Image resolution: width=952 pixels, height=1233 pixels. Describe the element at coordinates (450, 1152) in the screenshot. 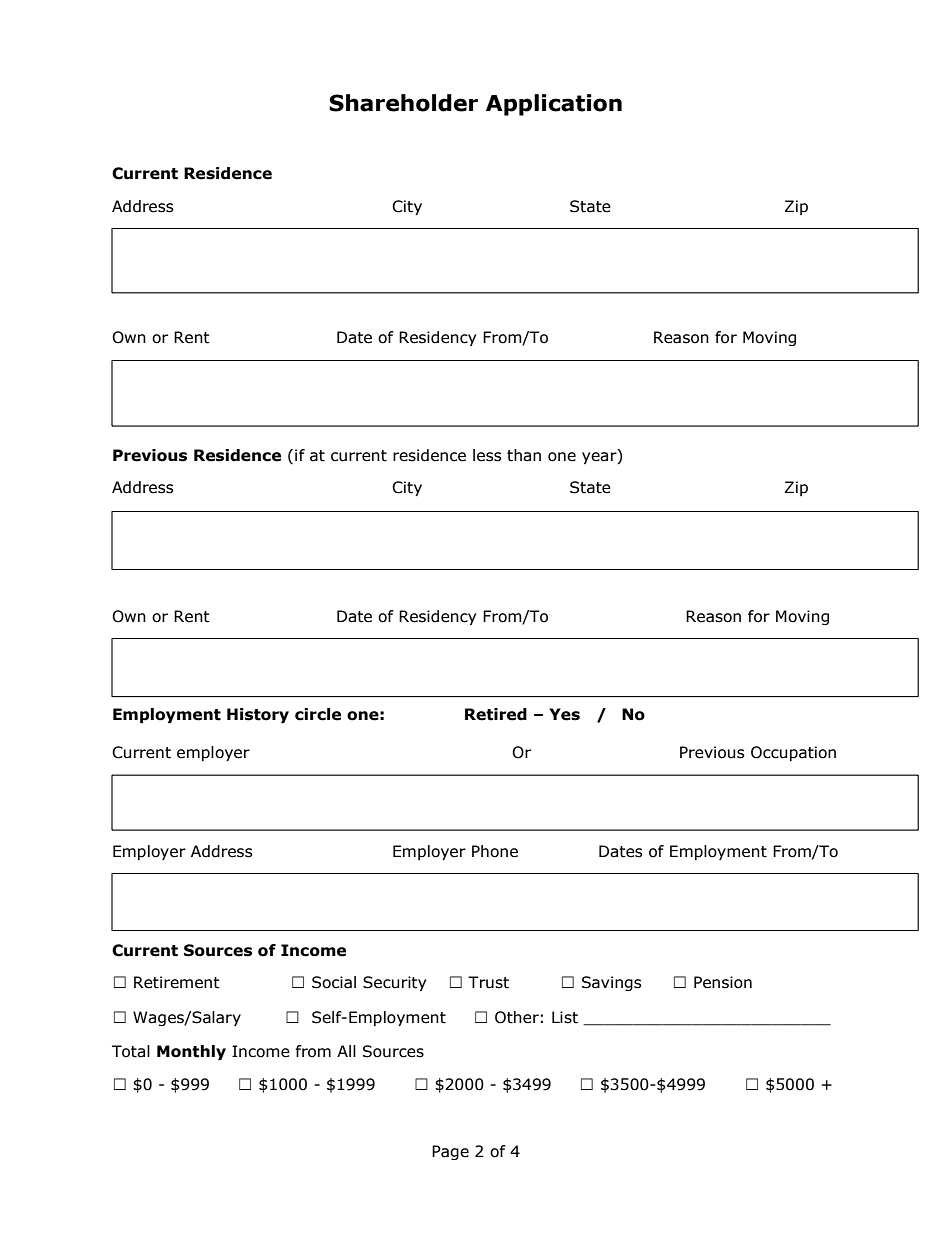

I see `Page` at that location.
